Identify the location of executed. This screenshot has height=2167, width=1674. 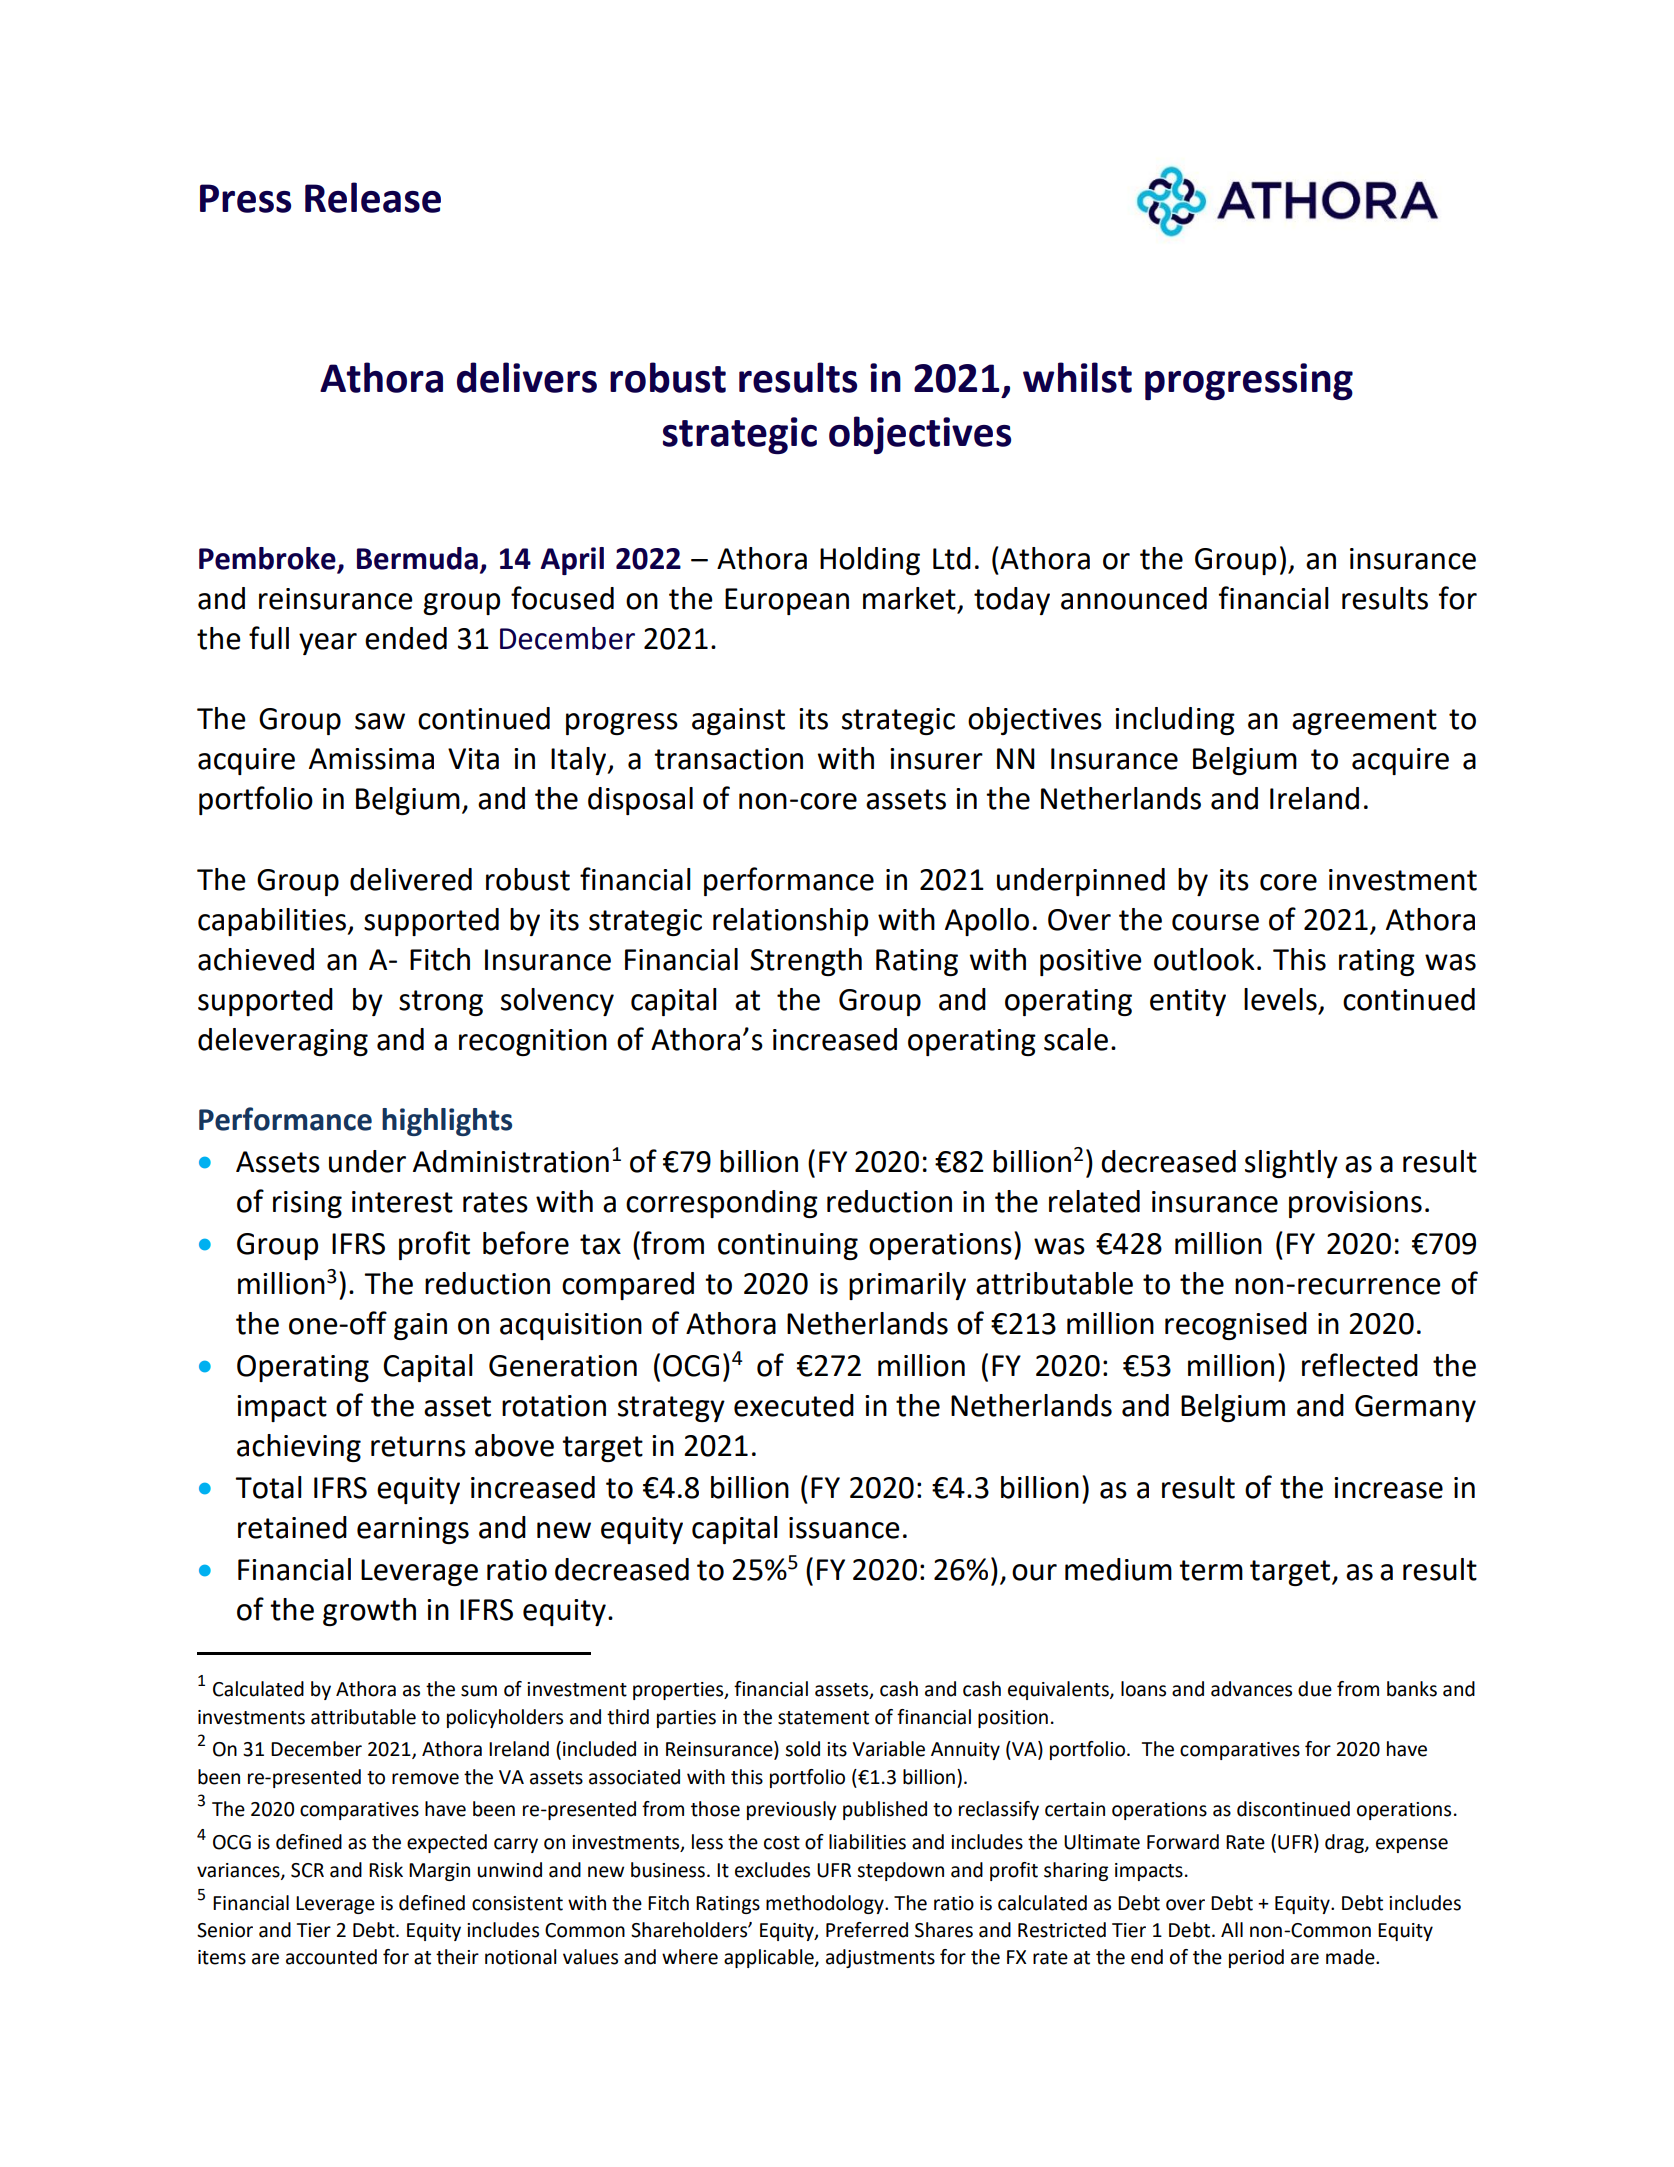
(794, 1405).
